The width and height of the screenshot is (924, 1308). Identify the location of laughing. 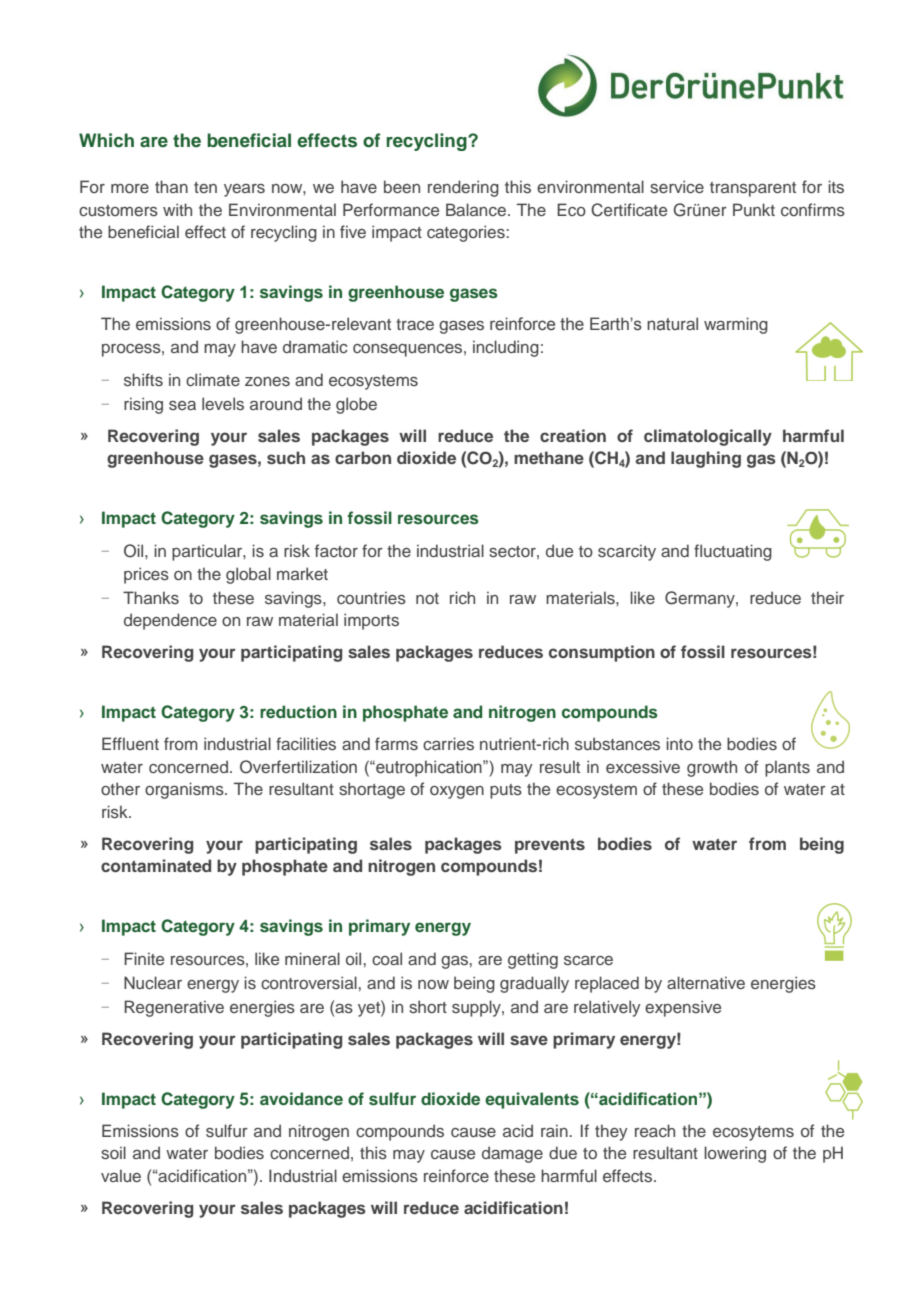
(706, 459).
